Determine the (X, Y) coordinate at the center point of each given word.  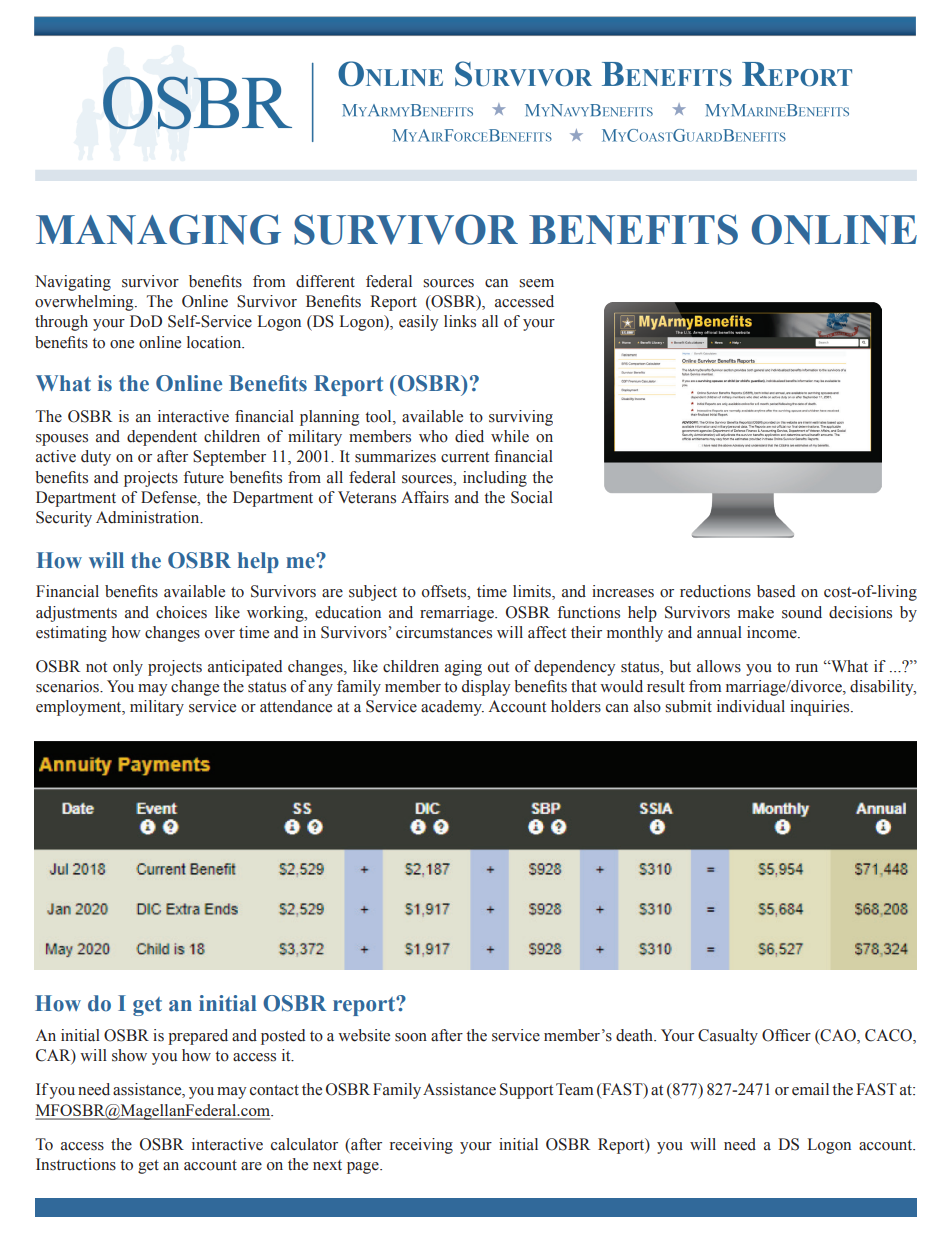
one (122, 344)
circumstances (444, 632)
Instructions (76, 1164)
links (460, 321)
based (776, 591)
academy (452, 708)
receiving (421, 1146)
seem (536, 283)
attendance (296, 706)
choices (181, 612)
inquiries (821, 708)
